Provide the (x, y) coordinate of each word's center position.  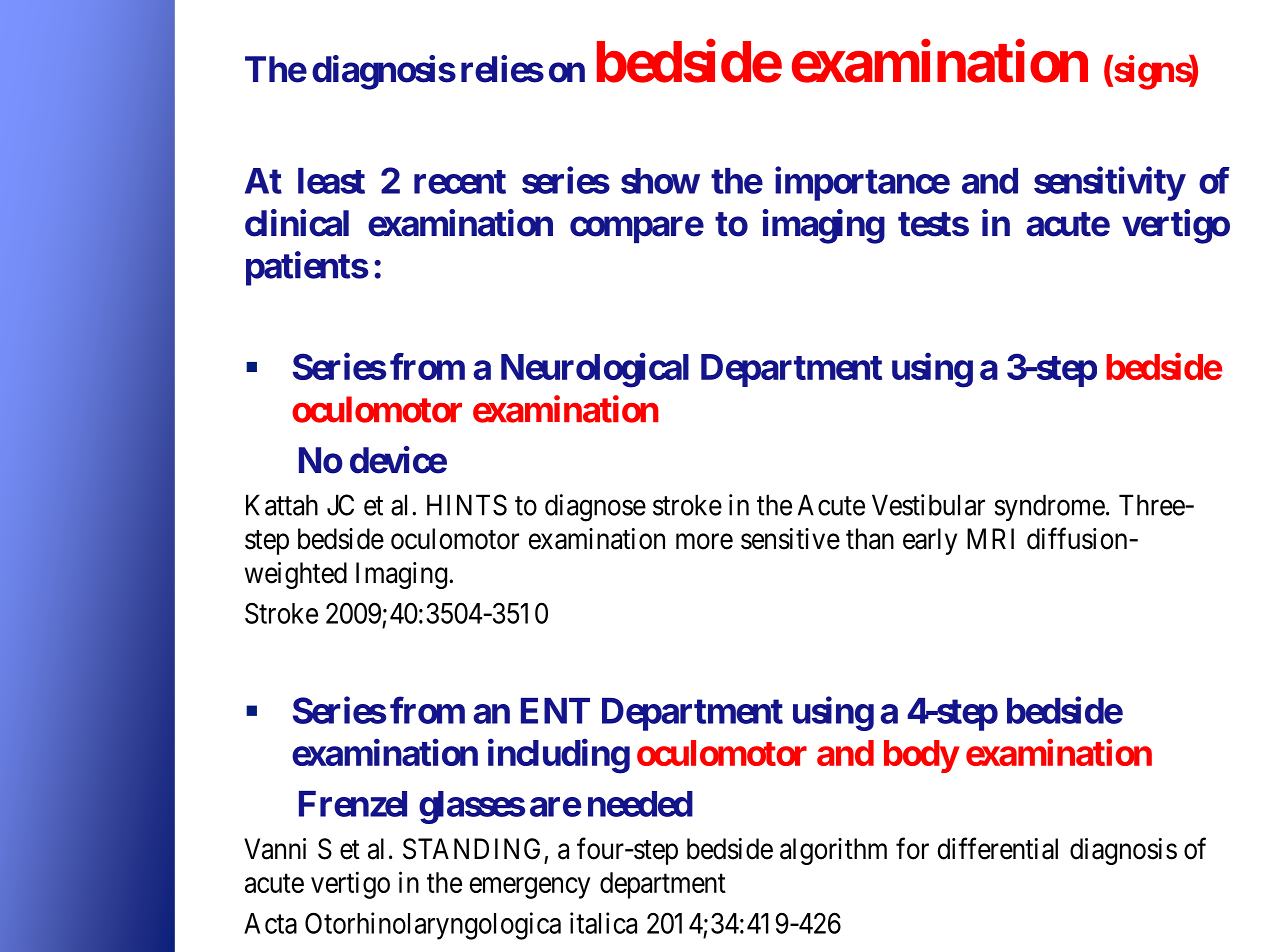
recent (460, 182)
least (331, 181)
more (704, 542)
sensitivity (1109, 184)
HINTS (467, 505)
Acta (270, 923)
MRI (990, 538)
